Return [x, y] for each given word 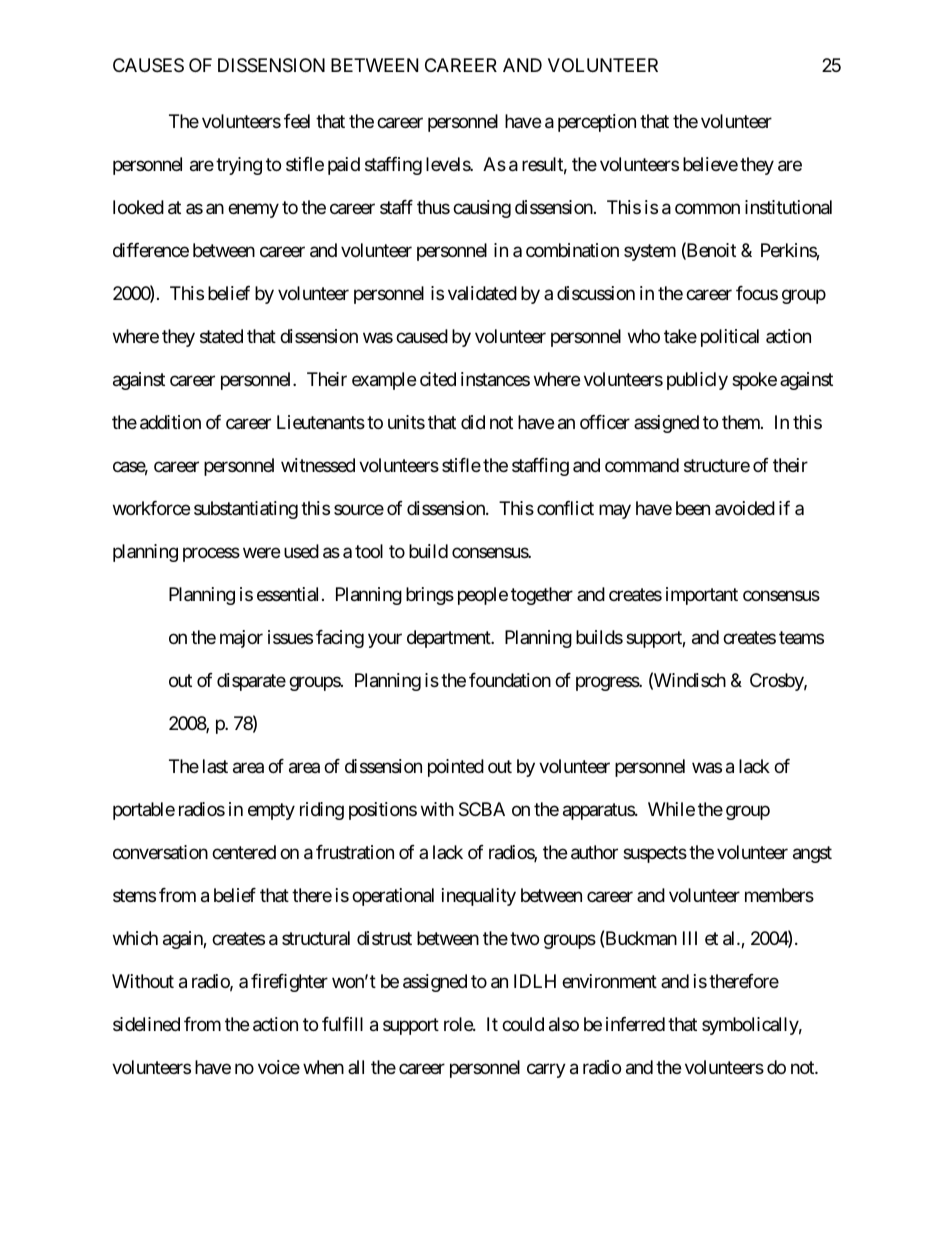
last [215, 766]
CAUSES [148, 65]
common [707, 209]
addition [170, 422]
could [523, 1024]
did [473, 422]
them [742, 422]
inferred [635, 1024]
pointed [456, 768]
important [702, 596]
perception [597, 123]
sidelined [146, 1024]
